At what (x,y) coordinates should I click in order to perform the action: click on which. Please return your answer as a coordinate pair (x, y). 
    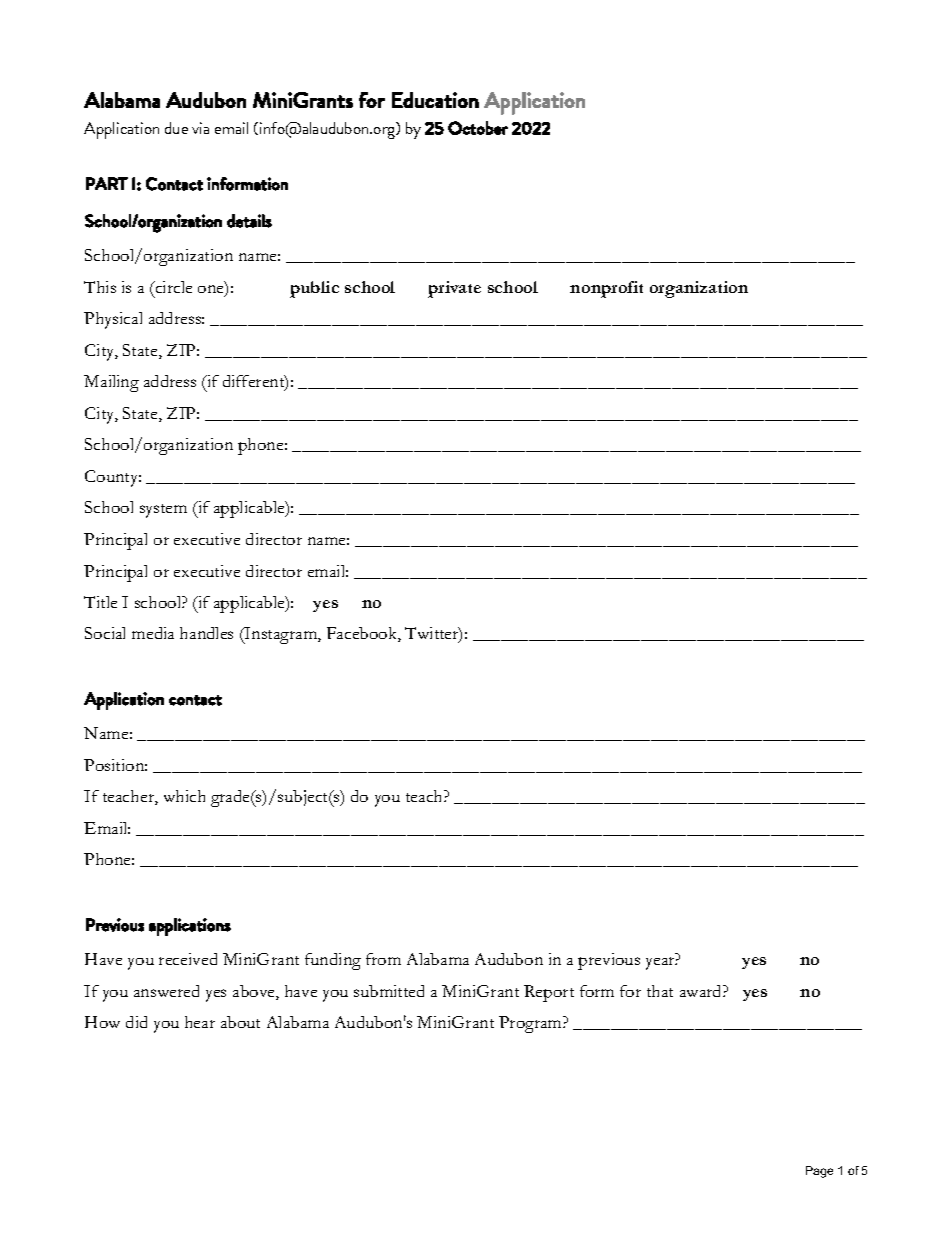
    Looking at the image, I should click on (184, 796).
